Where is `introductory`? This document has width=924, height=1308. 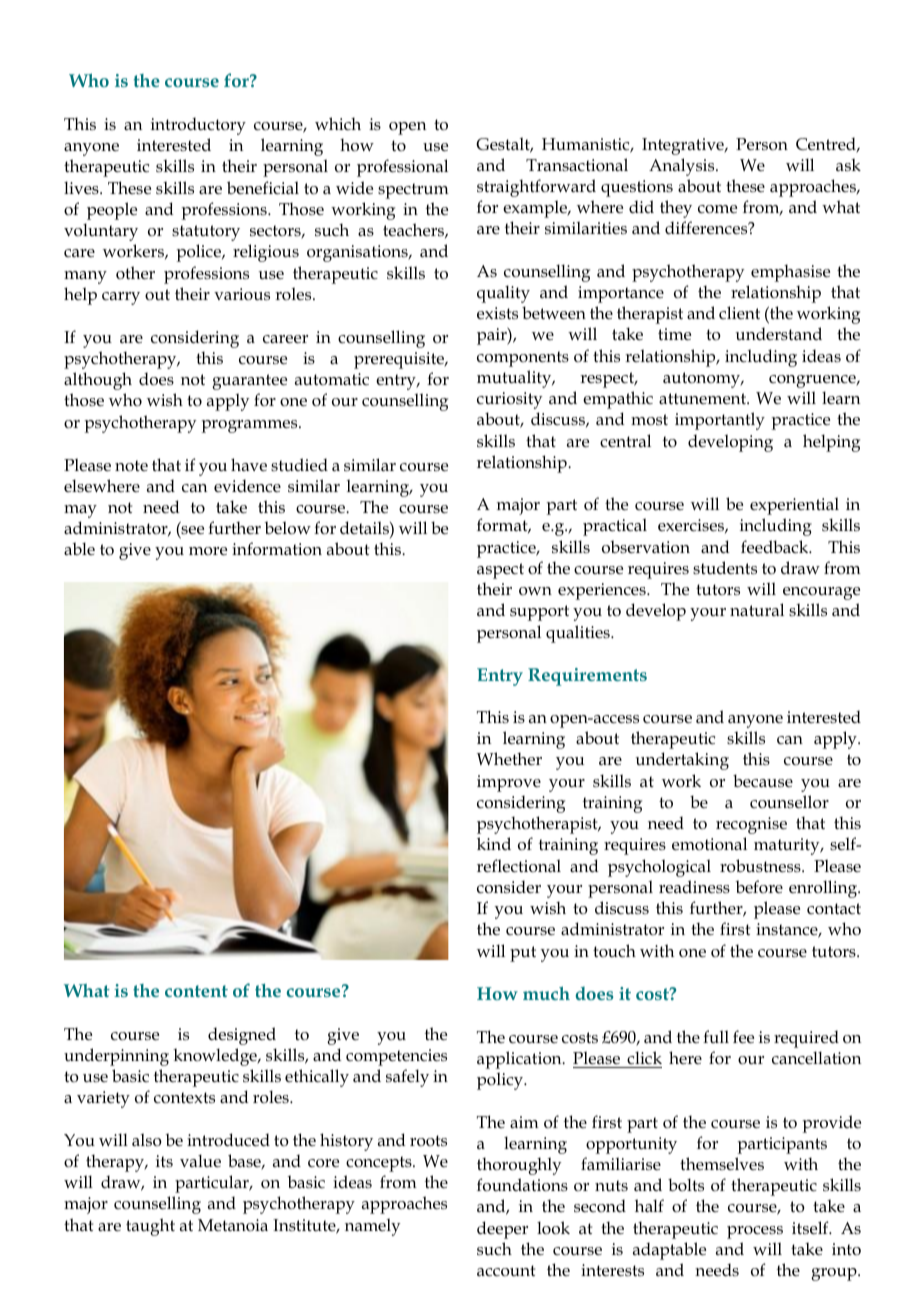 introductory is located at coordinates (198, 126).
